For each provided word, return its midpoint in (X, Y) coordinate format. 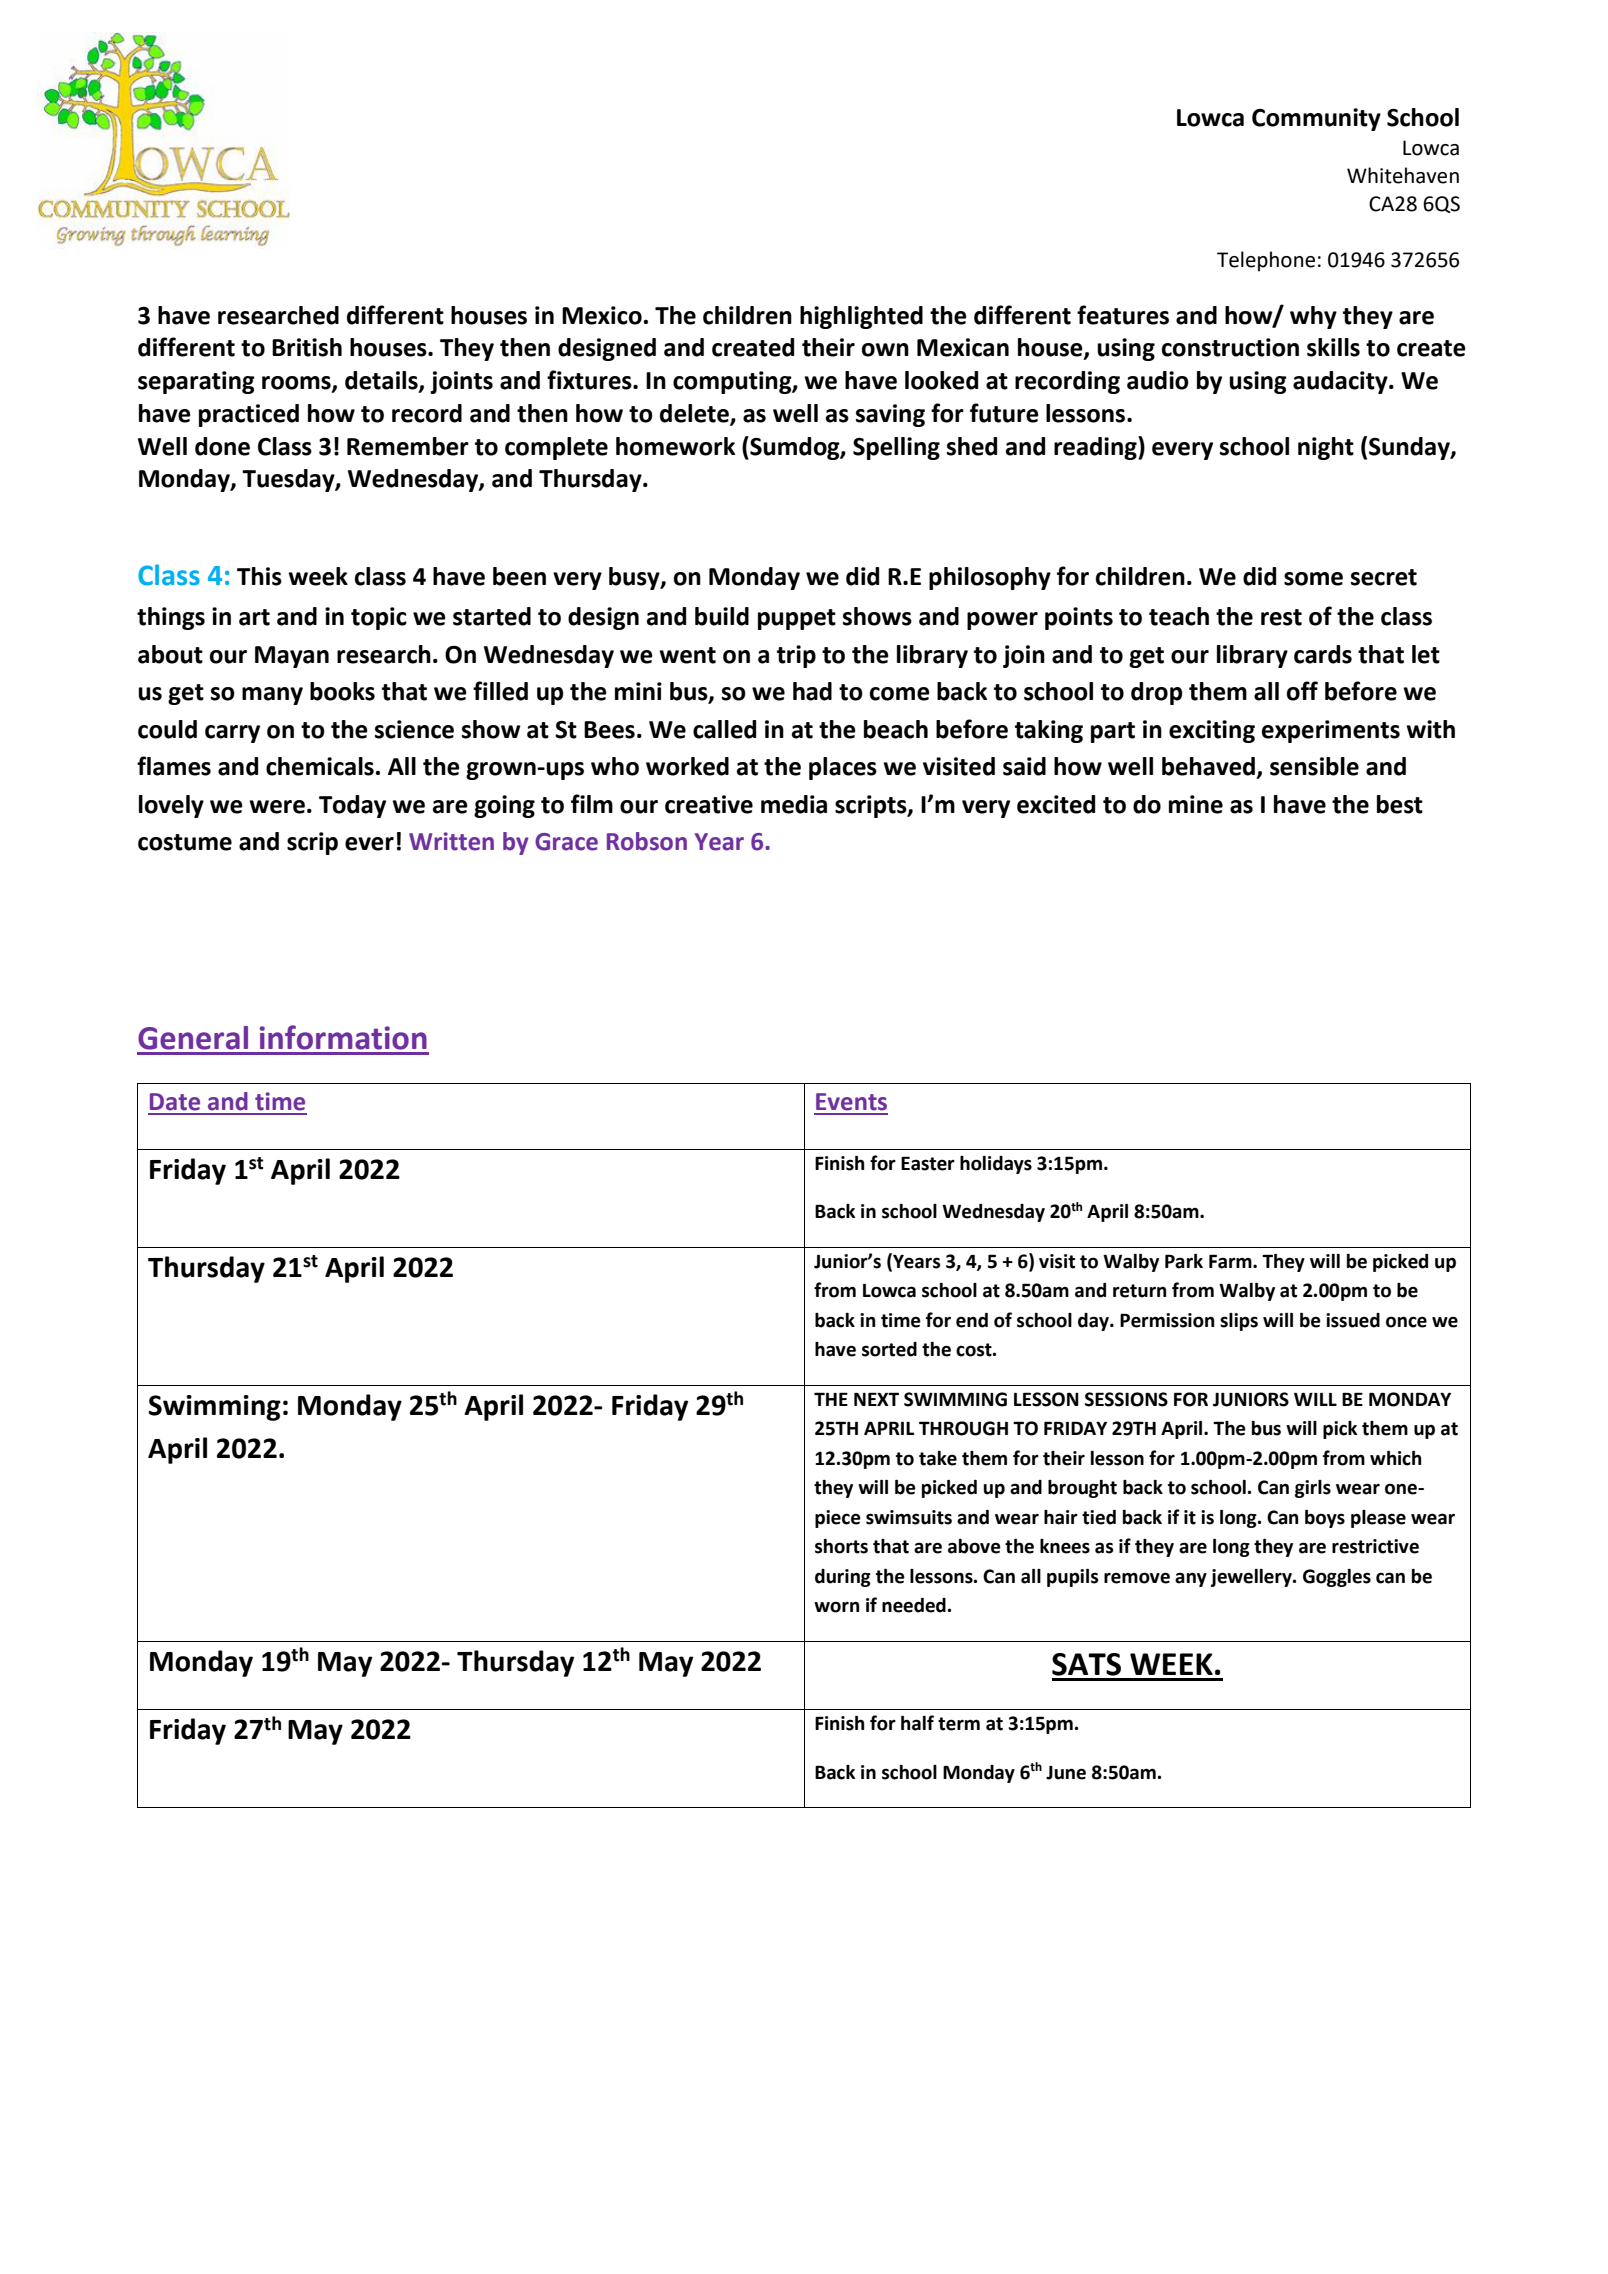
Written (451, 841)
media (794, 804)
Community (1316, 119)
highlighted (861, 317)
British (307, 347)
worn (836, 1607)
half (917, 1723)
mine (1196, 804)
